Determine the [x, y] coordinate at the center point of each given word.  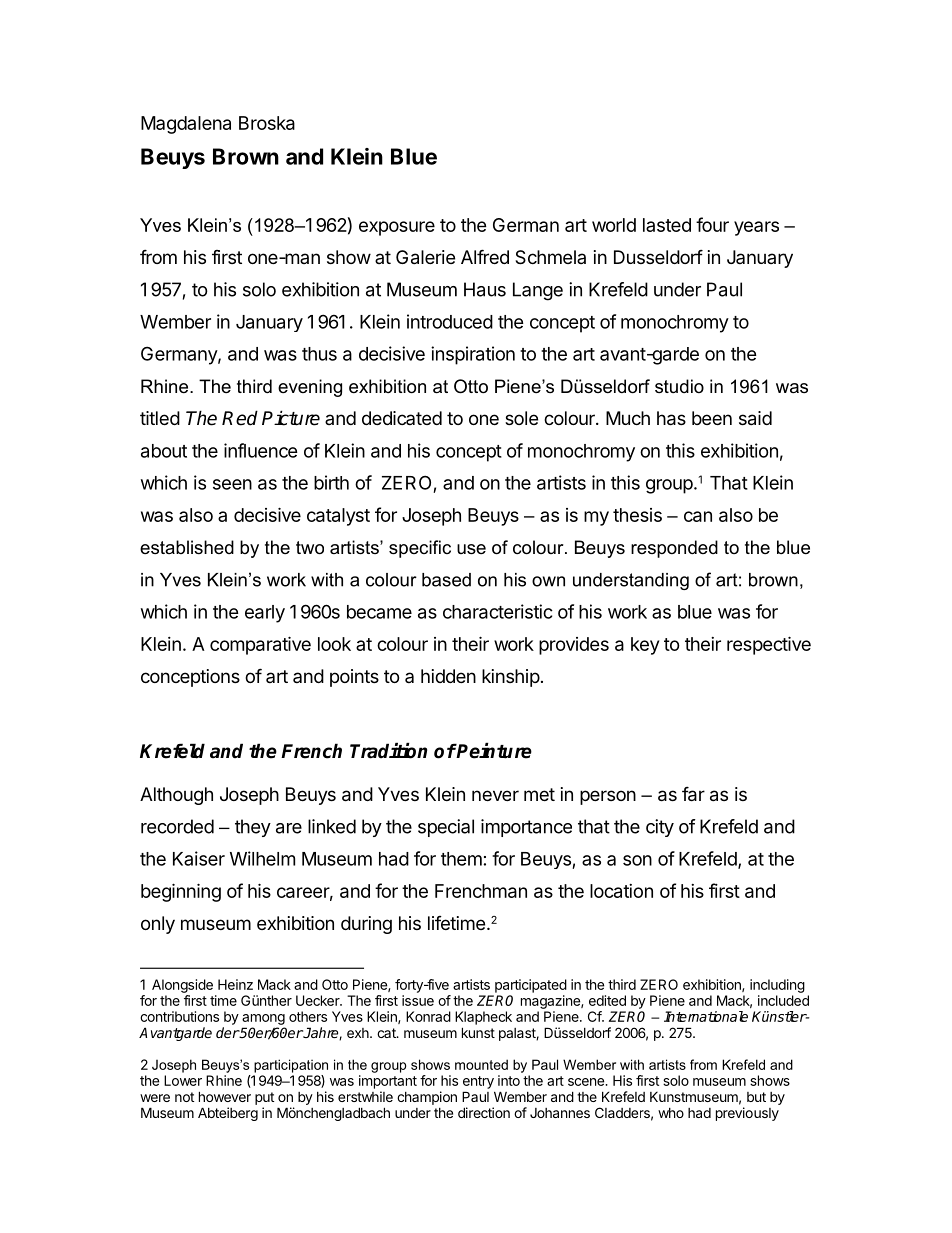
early [265, 614]
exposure [397, 228]
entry [478, 1082]
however [225, 1096]
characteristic [498, 611]
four [712, 224]
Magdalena [186, 125]
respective [769, 645]
